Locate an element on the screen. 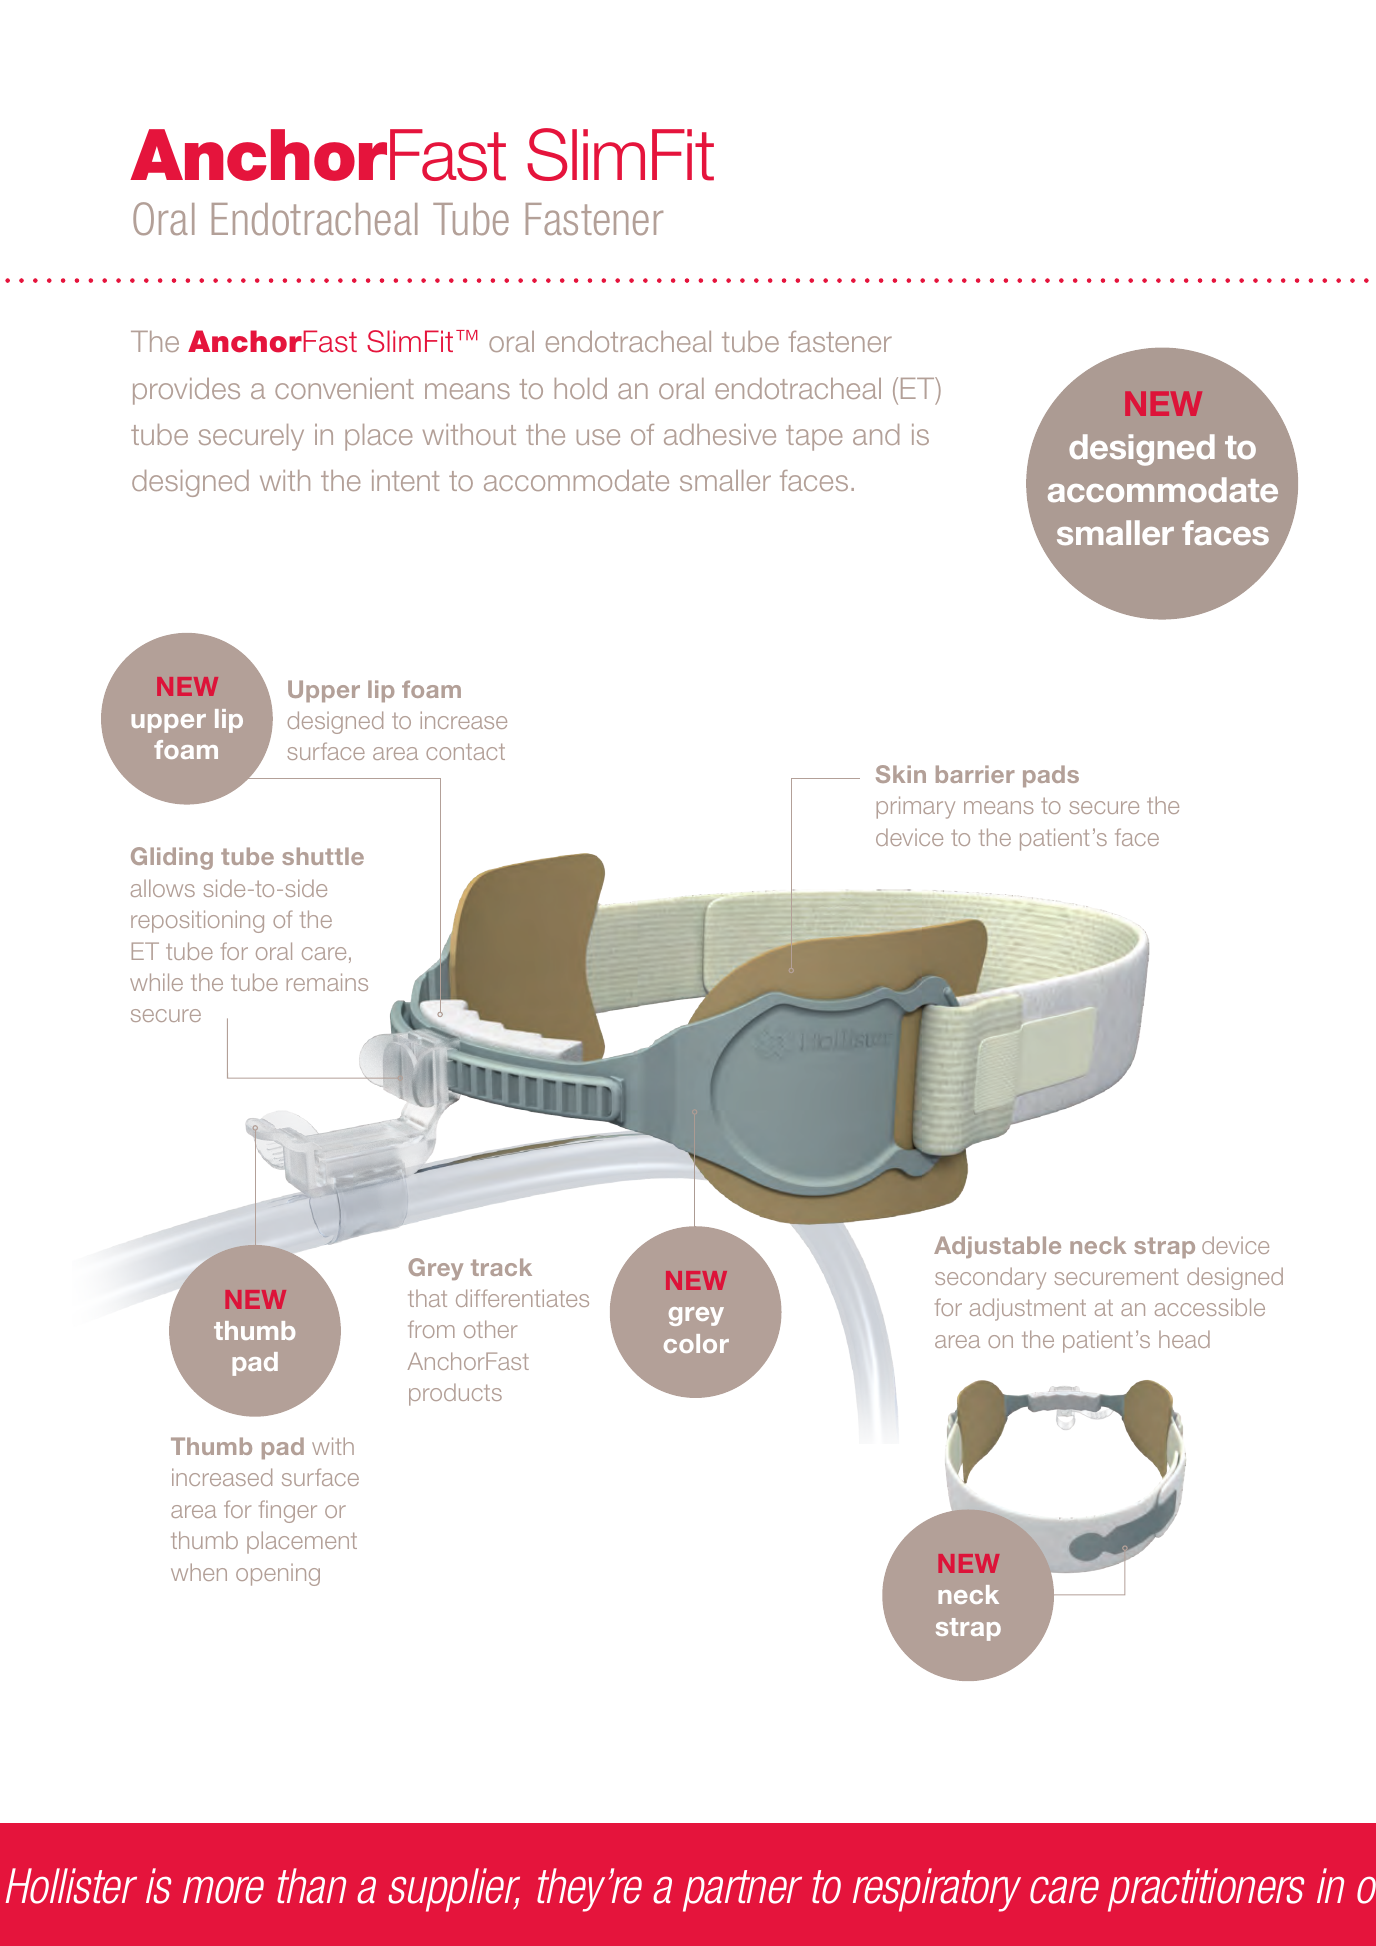 The width and height of the screenshot is (1376, 1946). use is located at coordinates (598, 437).
